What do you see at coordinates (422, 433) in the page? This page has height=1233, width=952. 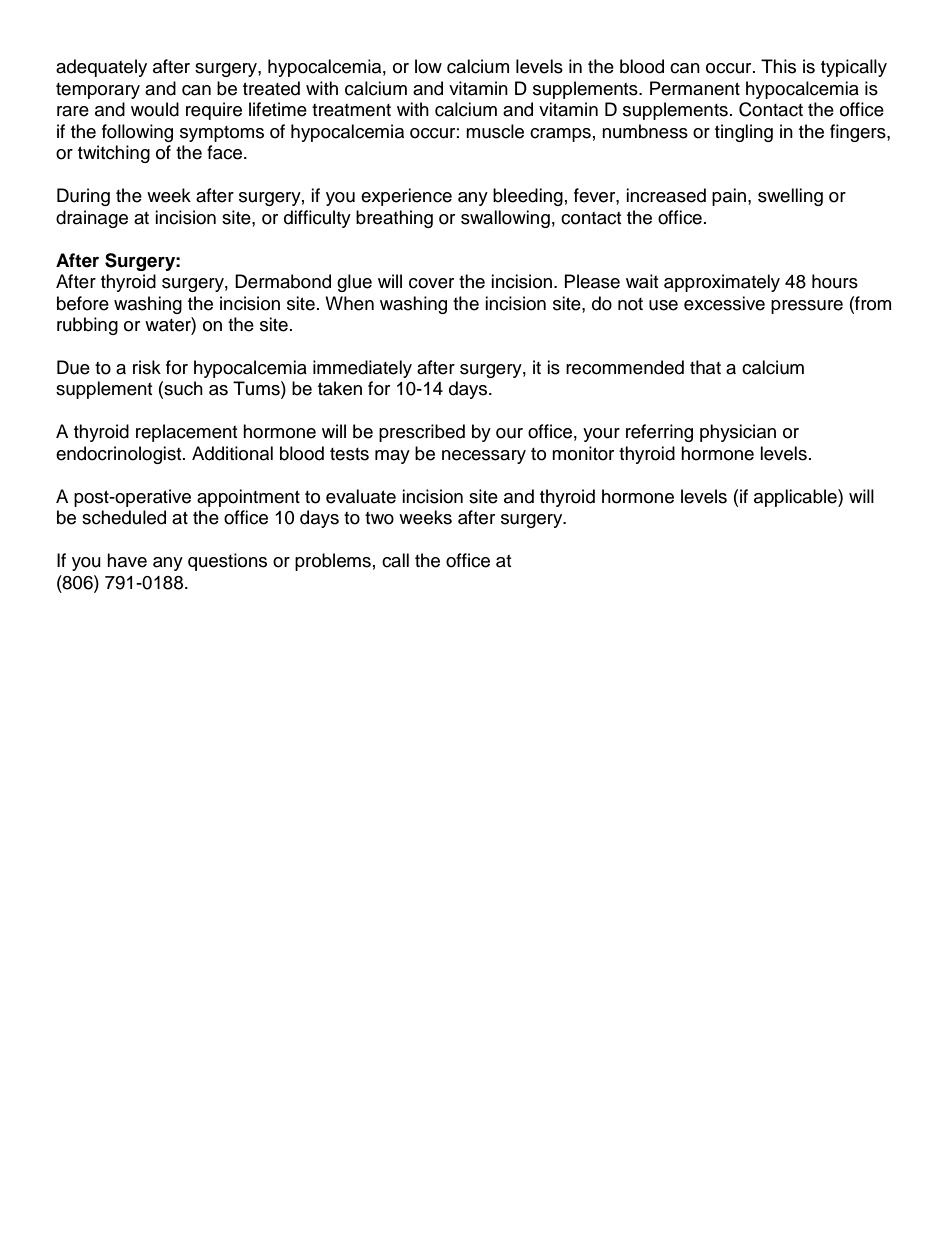 I see `prescribed` at bounding box center [422, 433].
